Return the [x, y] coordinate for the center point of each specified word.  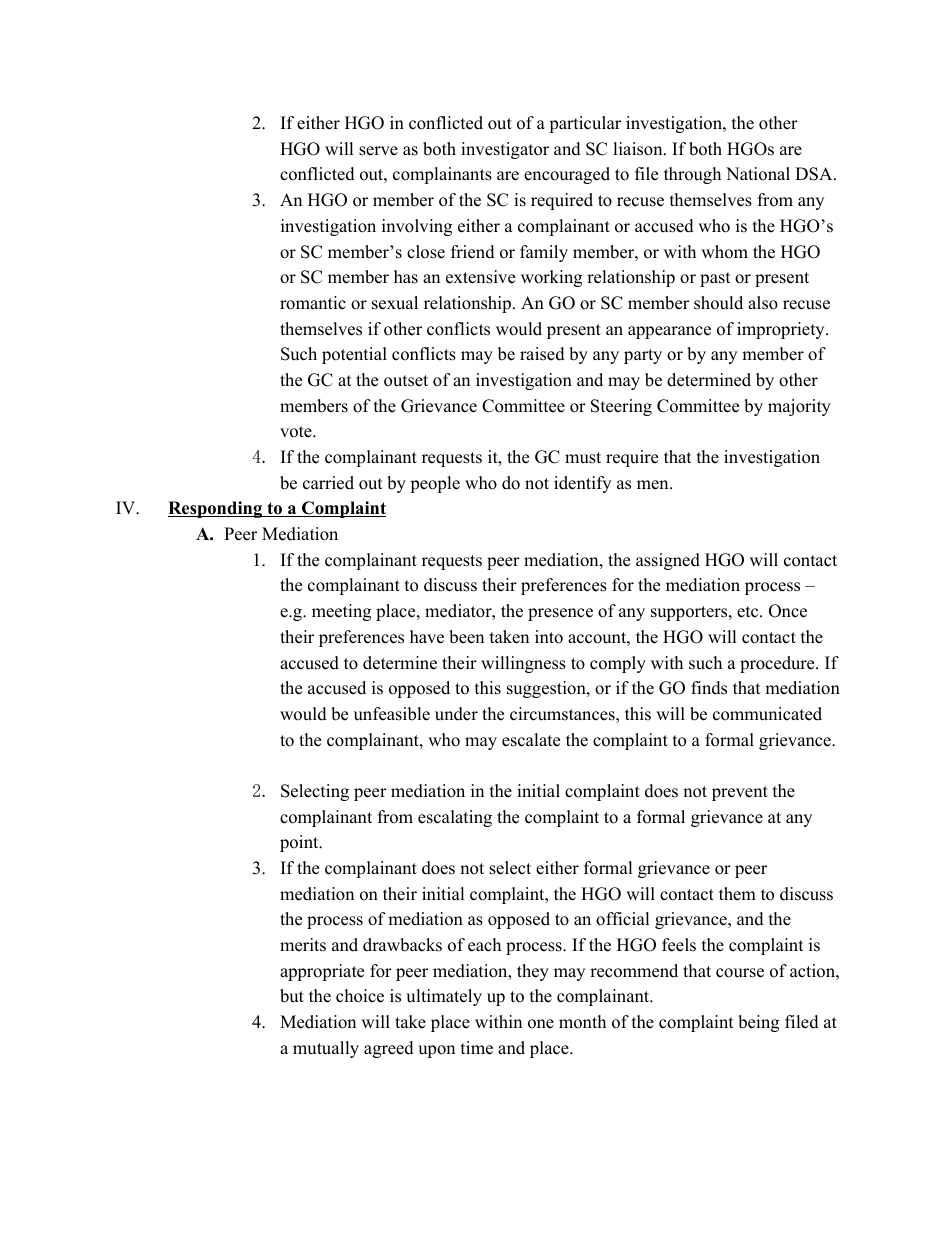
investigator [505, 150]
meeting [341, 612]
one [541, 1024]
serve [378, 151]
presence [560, 614]
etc [747, 612]
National [758, 174]
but [292, 996]
